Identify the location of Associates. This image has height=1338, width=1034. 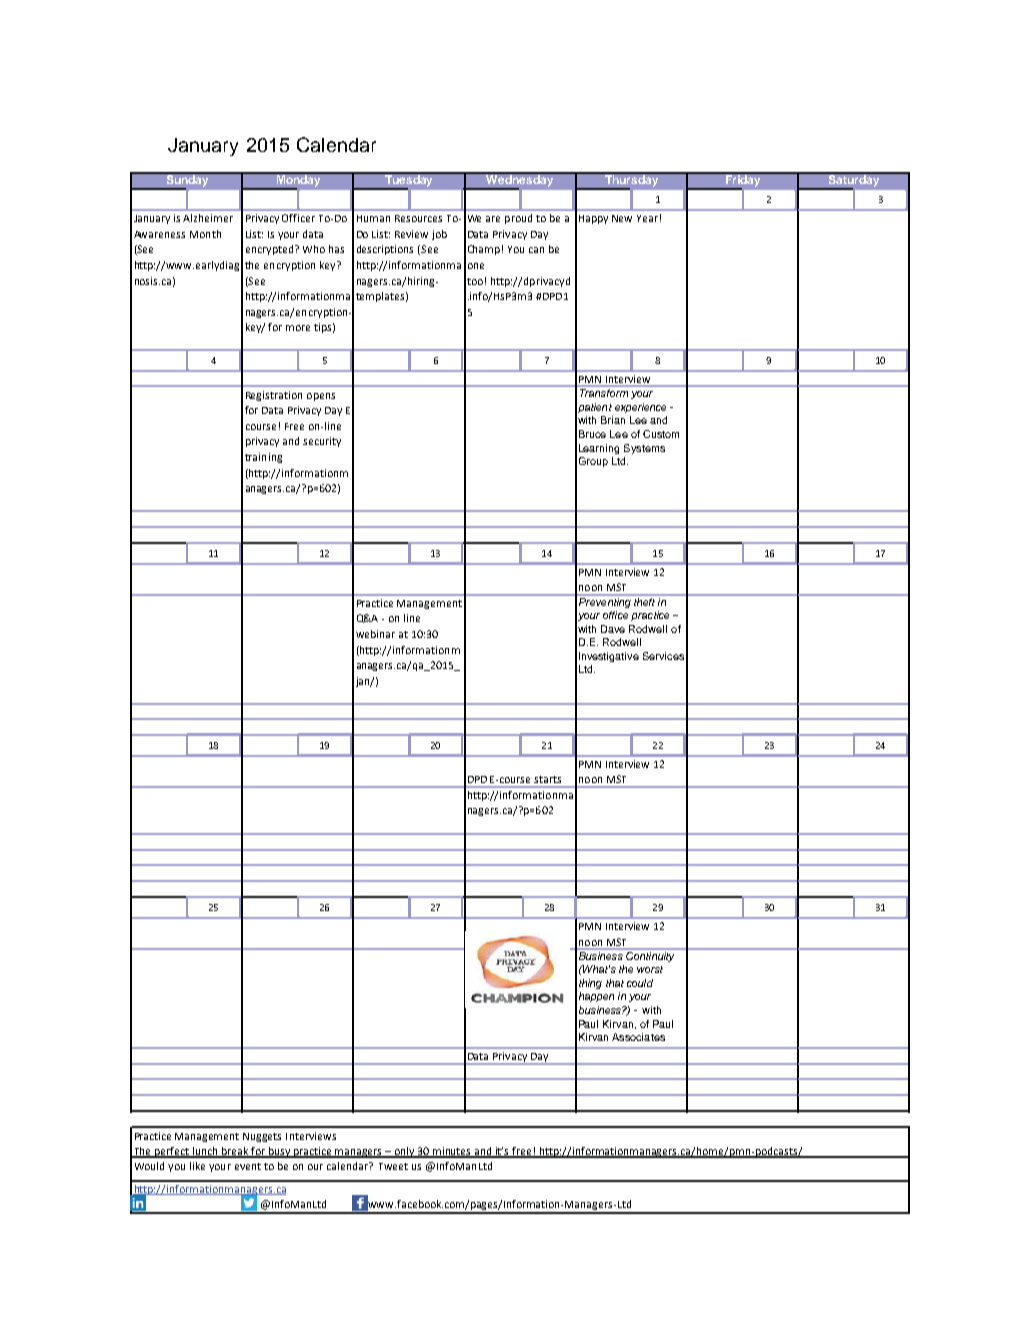
(638, 1037).
